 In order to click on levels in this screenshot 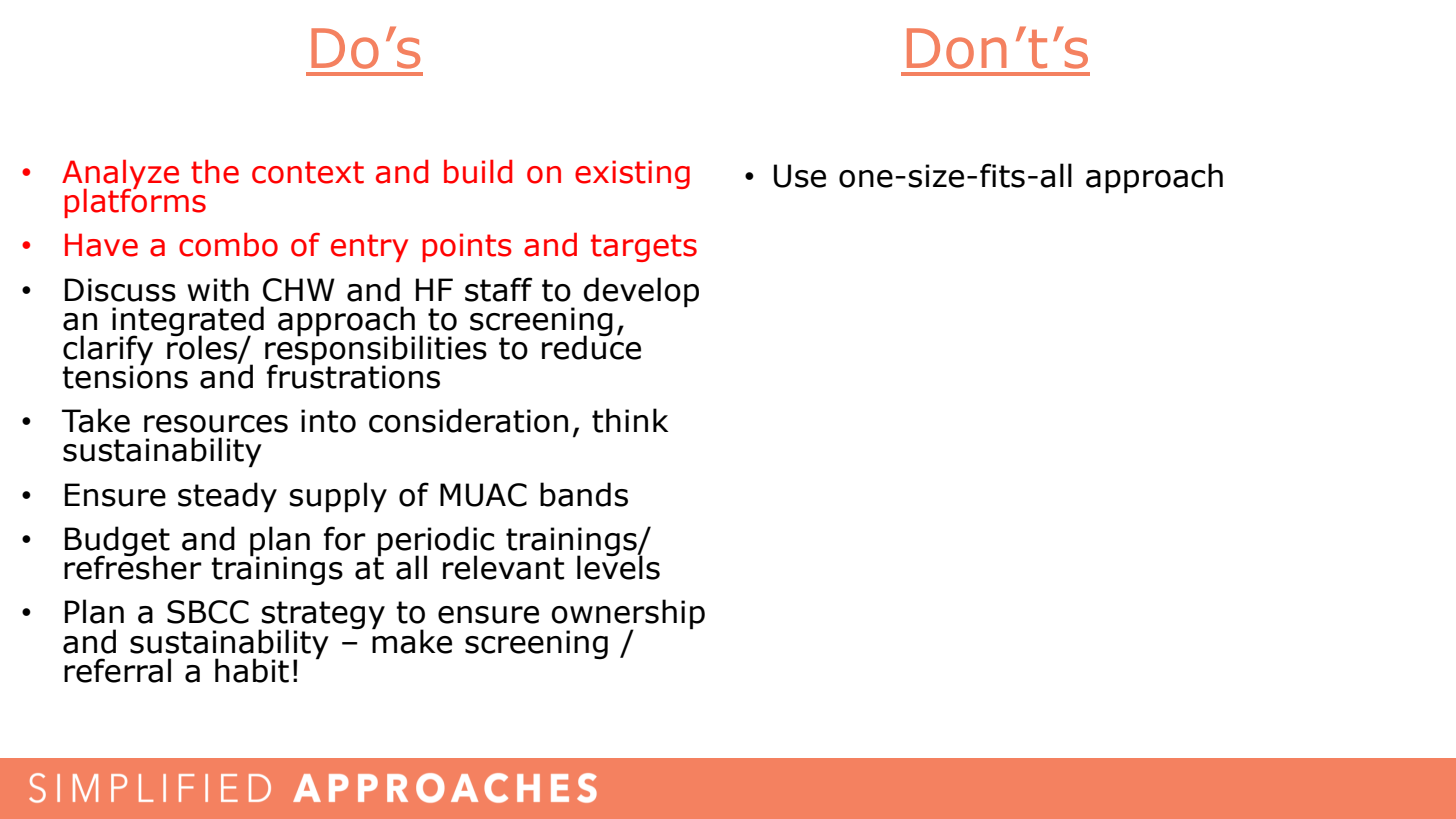, I will do `click(618, 567)`.
